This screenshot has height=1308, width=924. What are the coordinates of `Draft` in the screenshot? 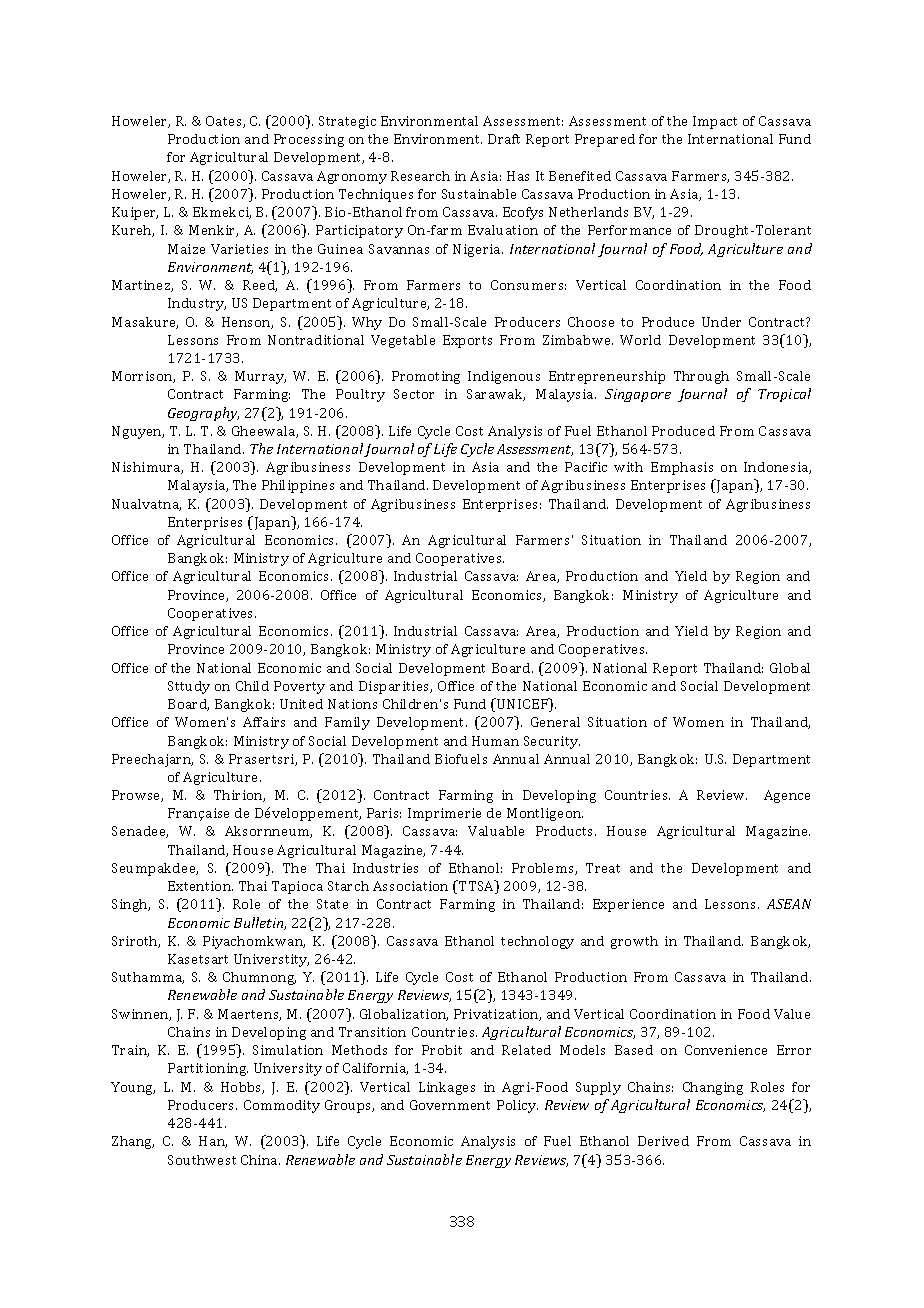 It's located at (504, 139).
